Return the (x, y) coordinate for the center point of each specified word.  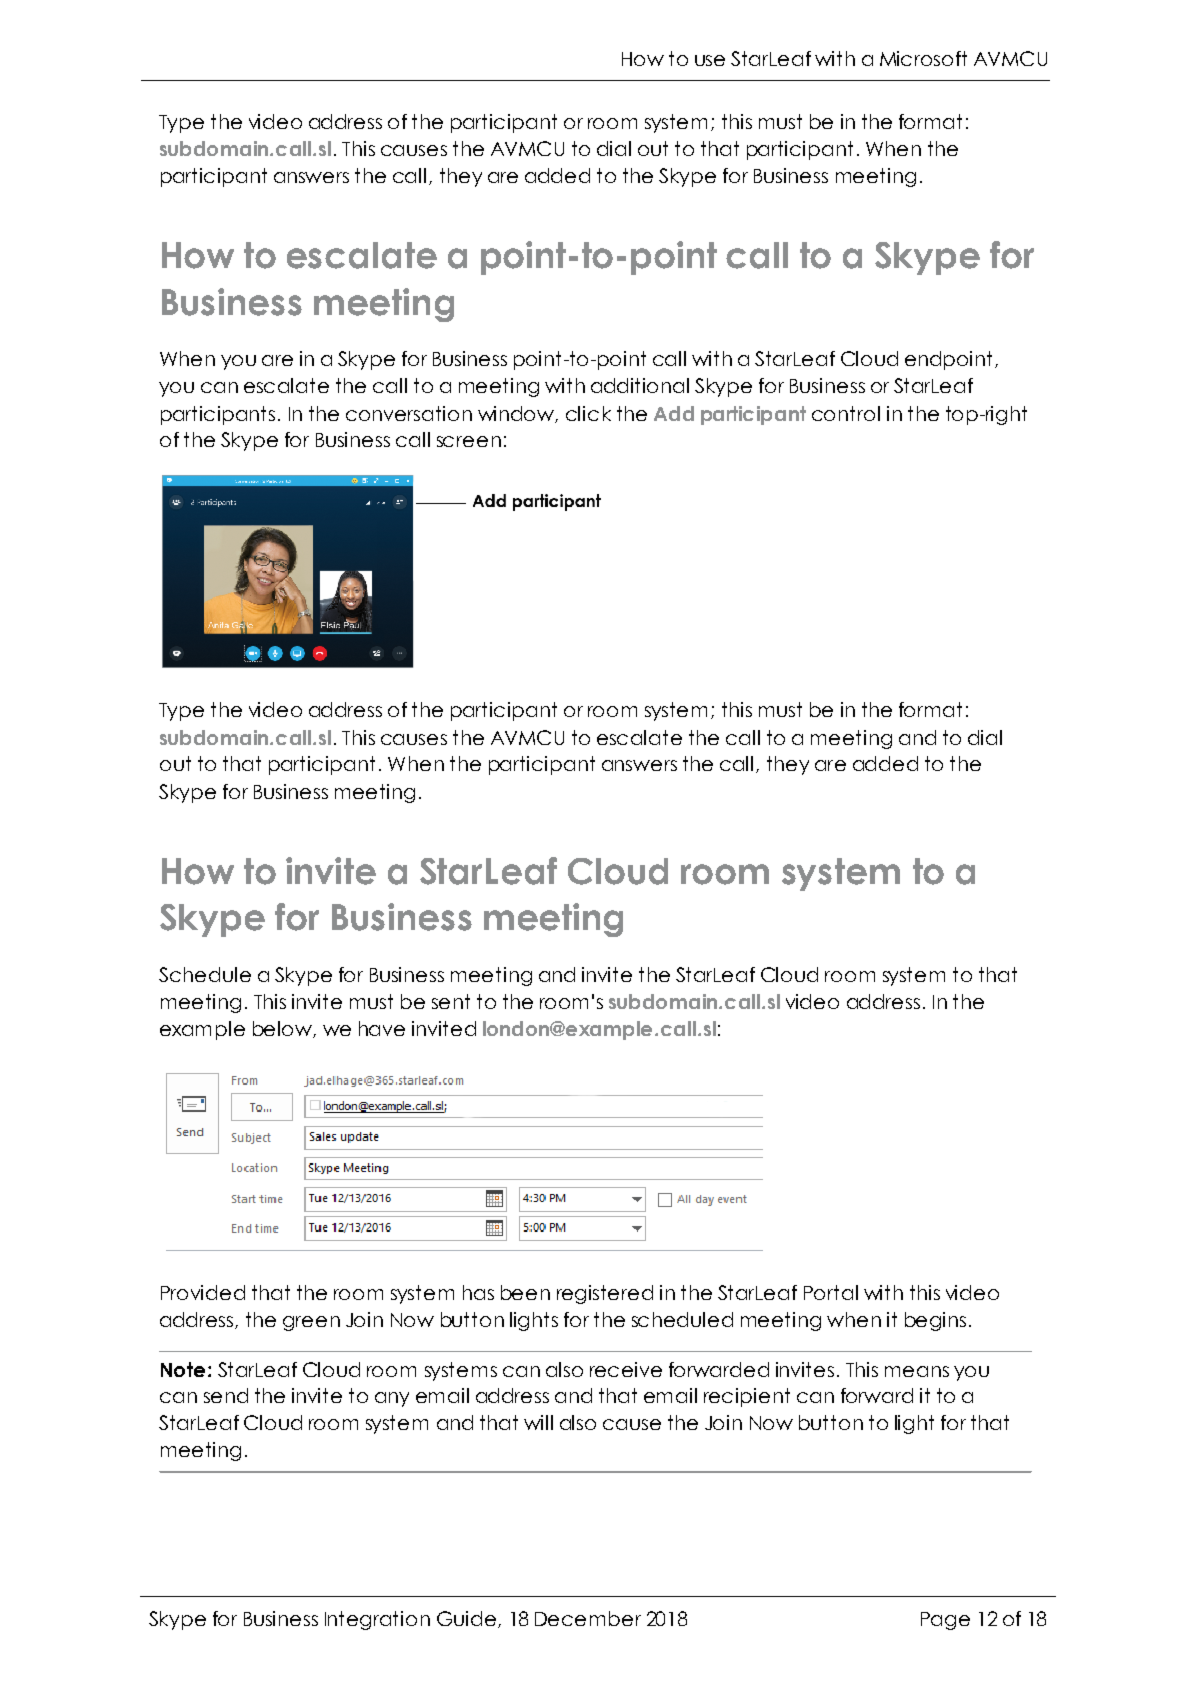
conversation (409, 413)
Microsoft (923, 58)
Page (945, 1621)
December (588, 1618)
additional (640, 385)
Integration (377, 1620)
